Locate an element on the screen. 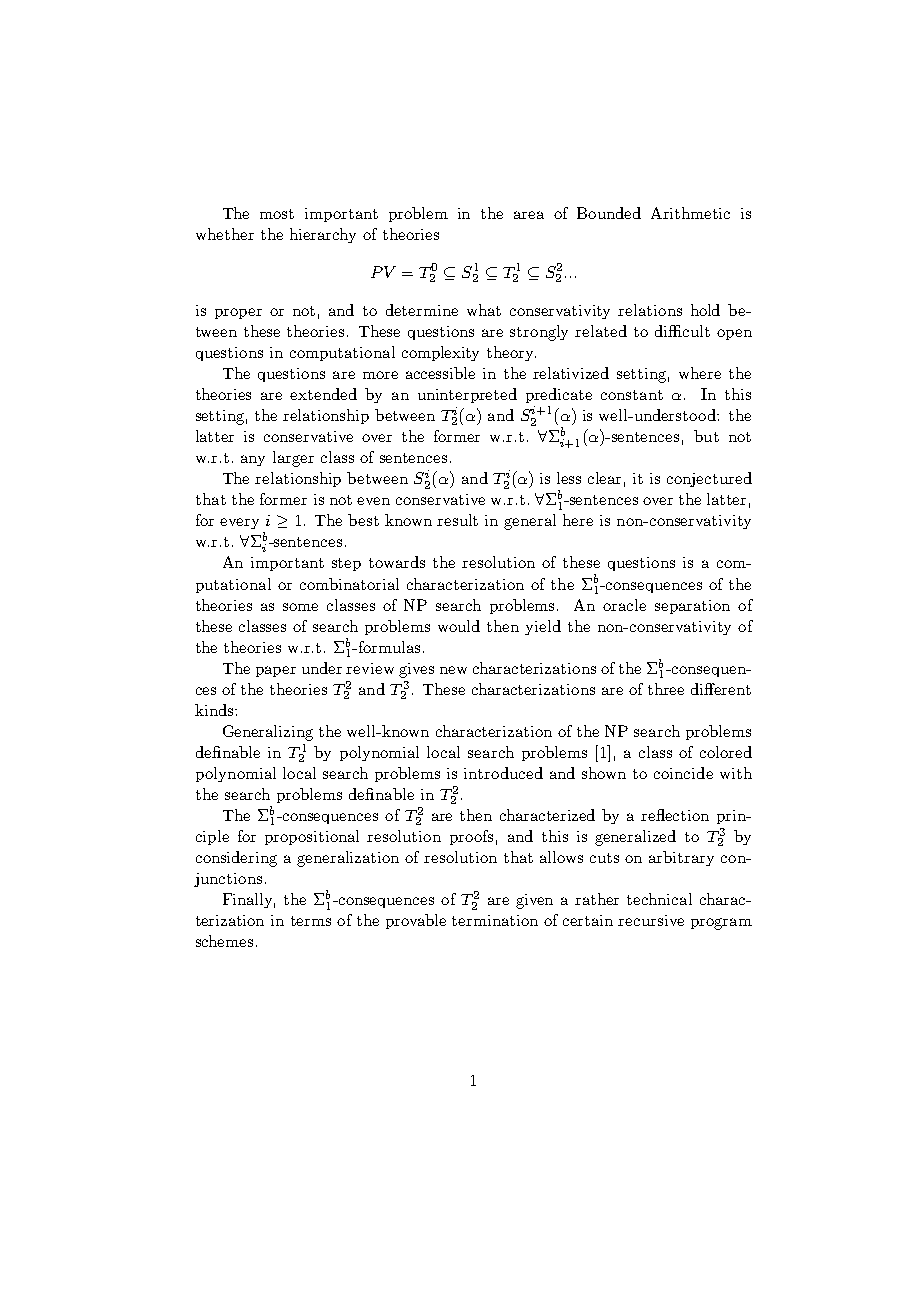  three is located at coordinates (666, 689).
